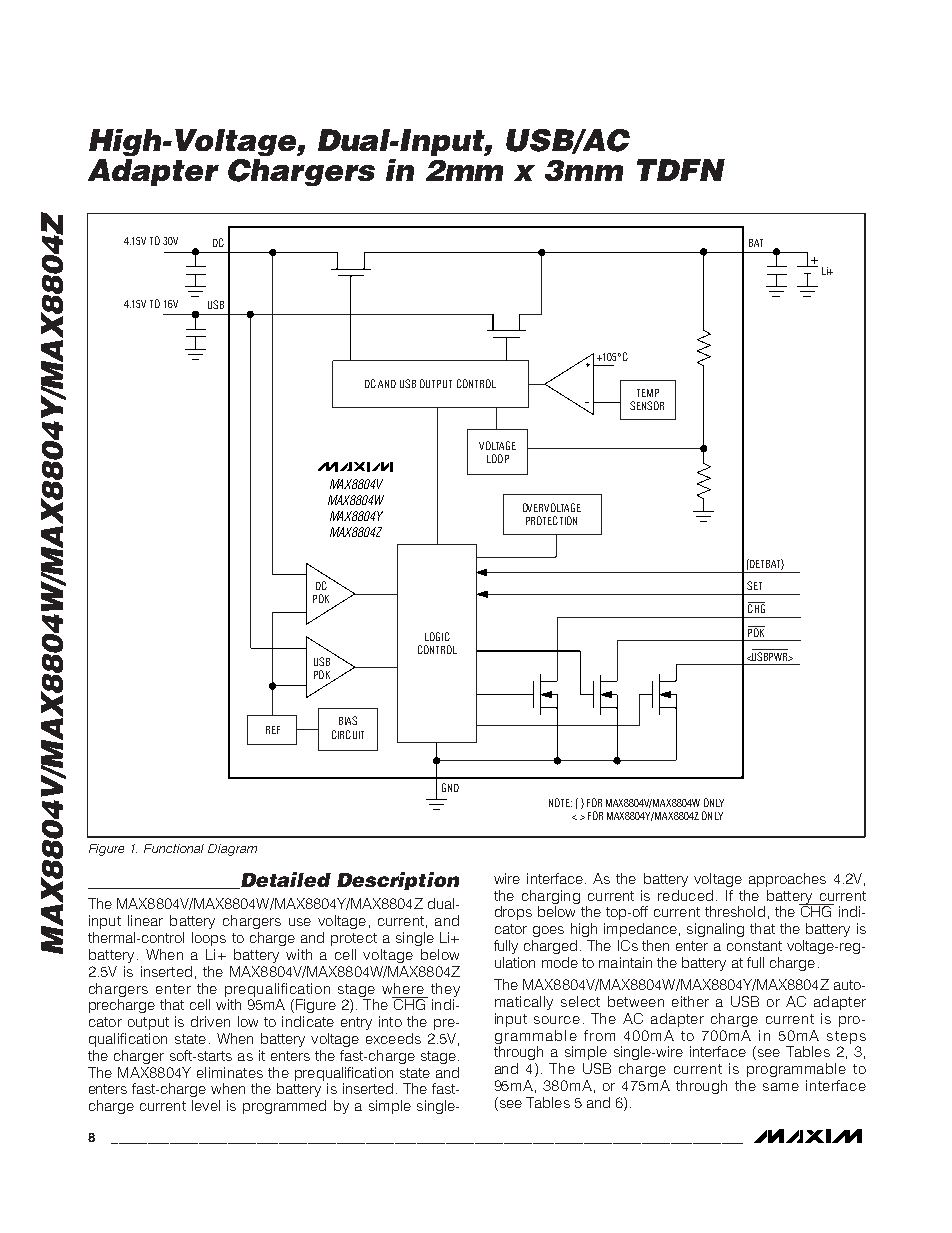  Describe the element at coordinates (551, 897) in the page. I see `charging` at that location.
